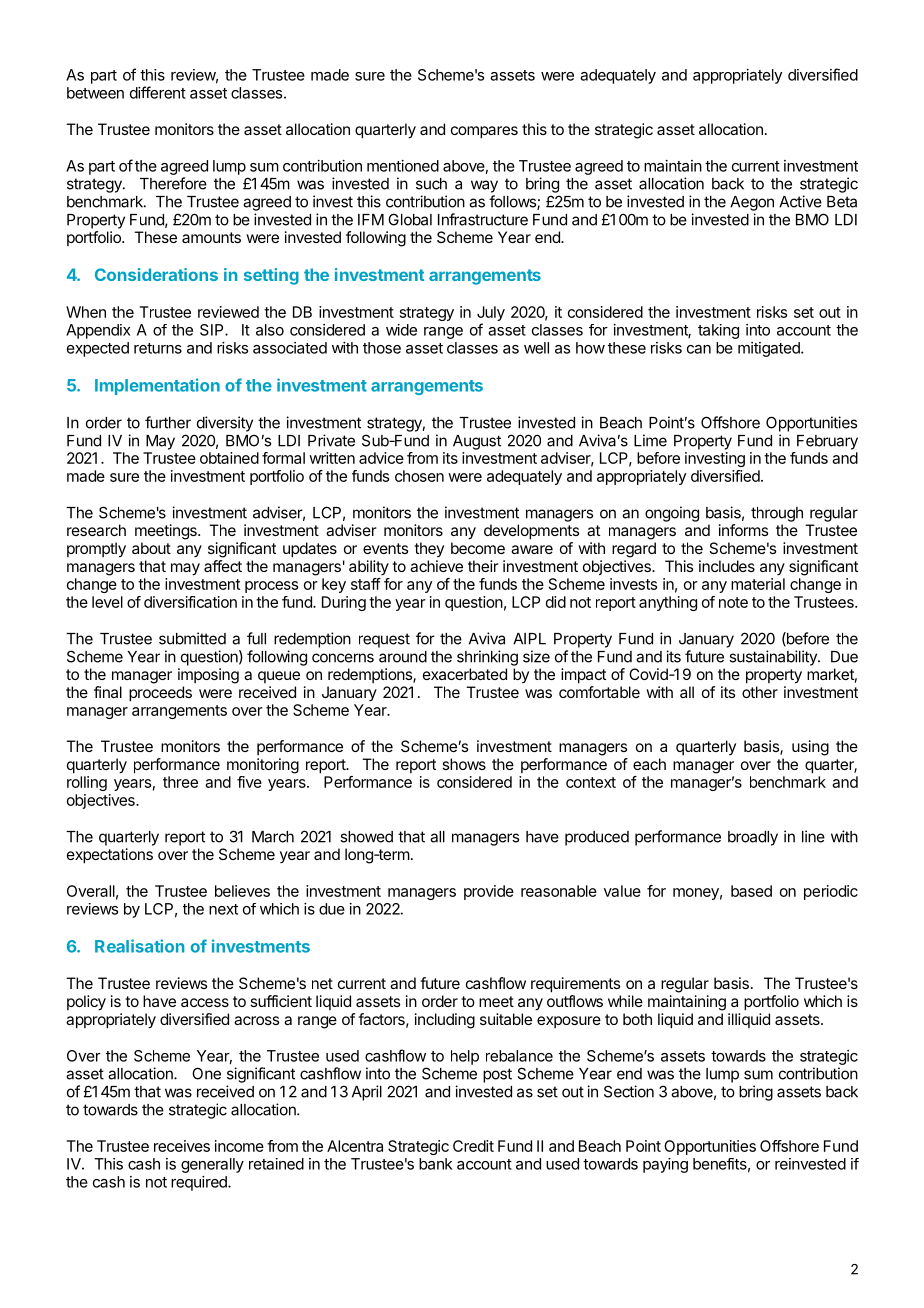 This page has width=924, height=1308. I want to click on August, so click(477, 442).
